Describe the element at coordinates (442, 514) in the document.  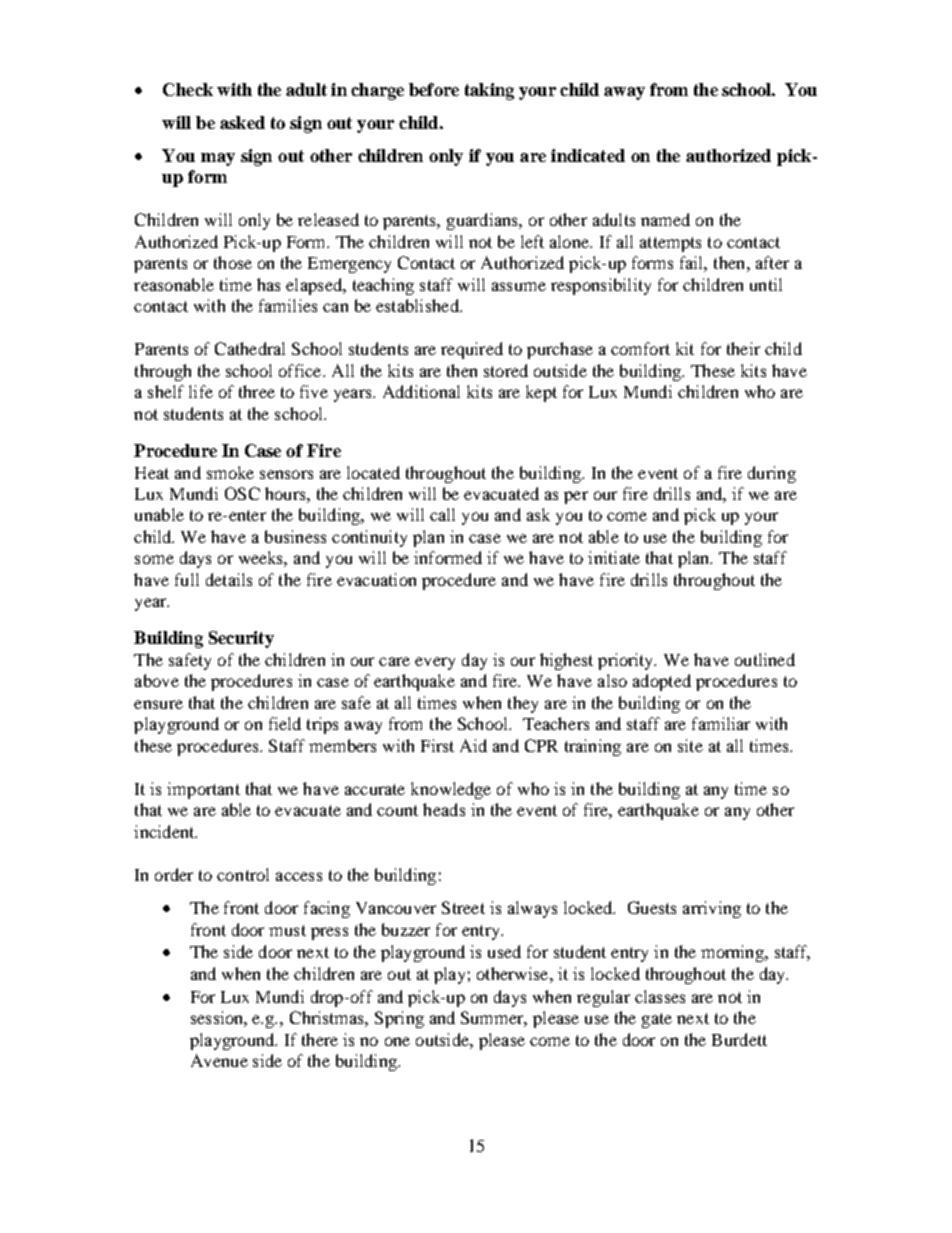
I see `call` at that location.
